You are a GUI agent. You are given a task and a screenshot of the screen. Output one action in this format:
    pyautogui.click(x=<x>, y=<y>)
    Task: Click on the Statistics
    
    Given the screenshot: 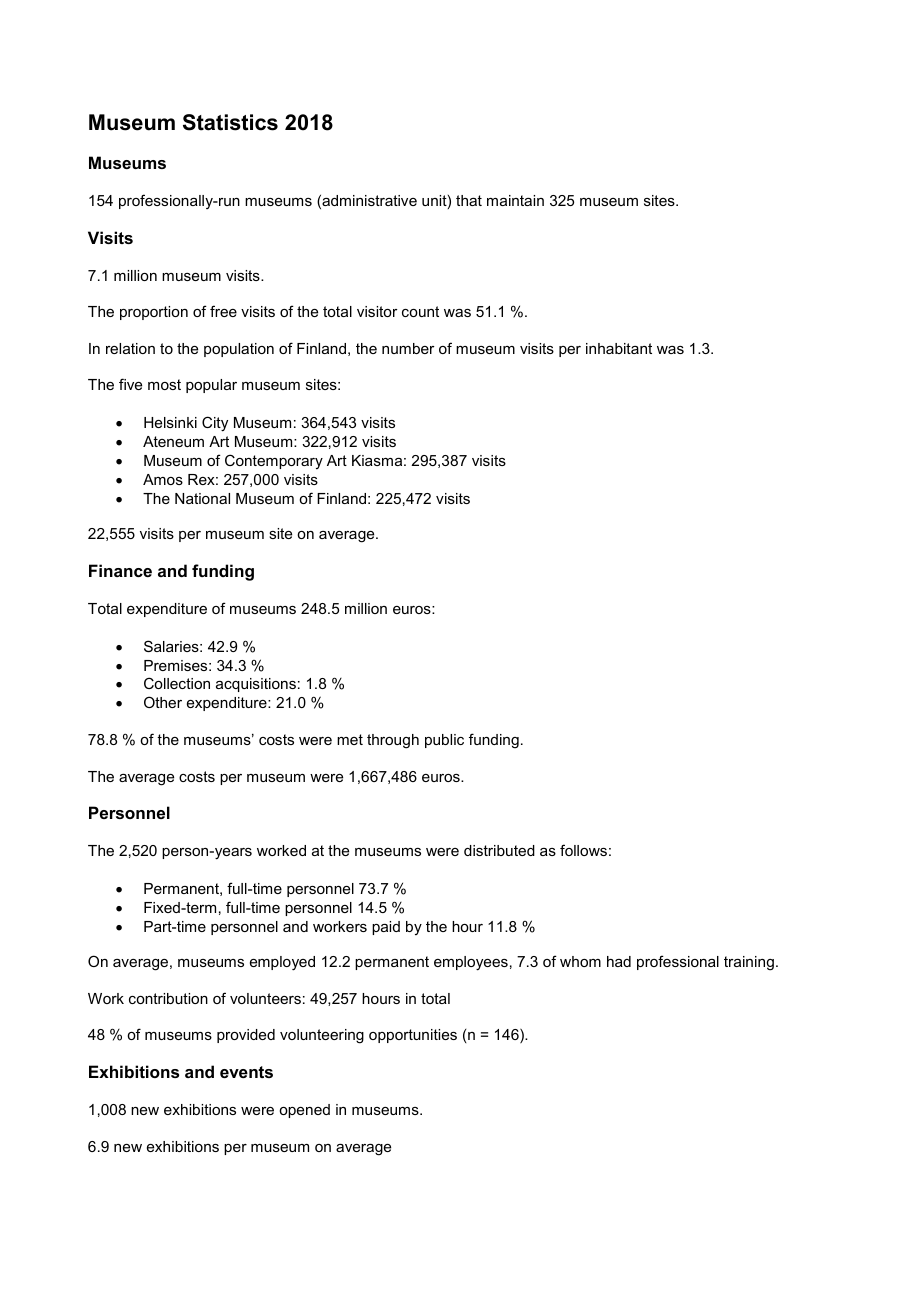 What is the action you would take?
    pyautogui.click(x=230, y=122)
